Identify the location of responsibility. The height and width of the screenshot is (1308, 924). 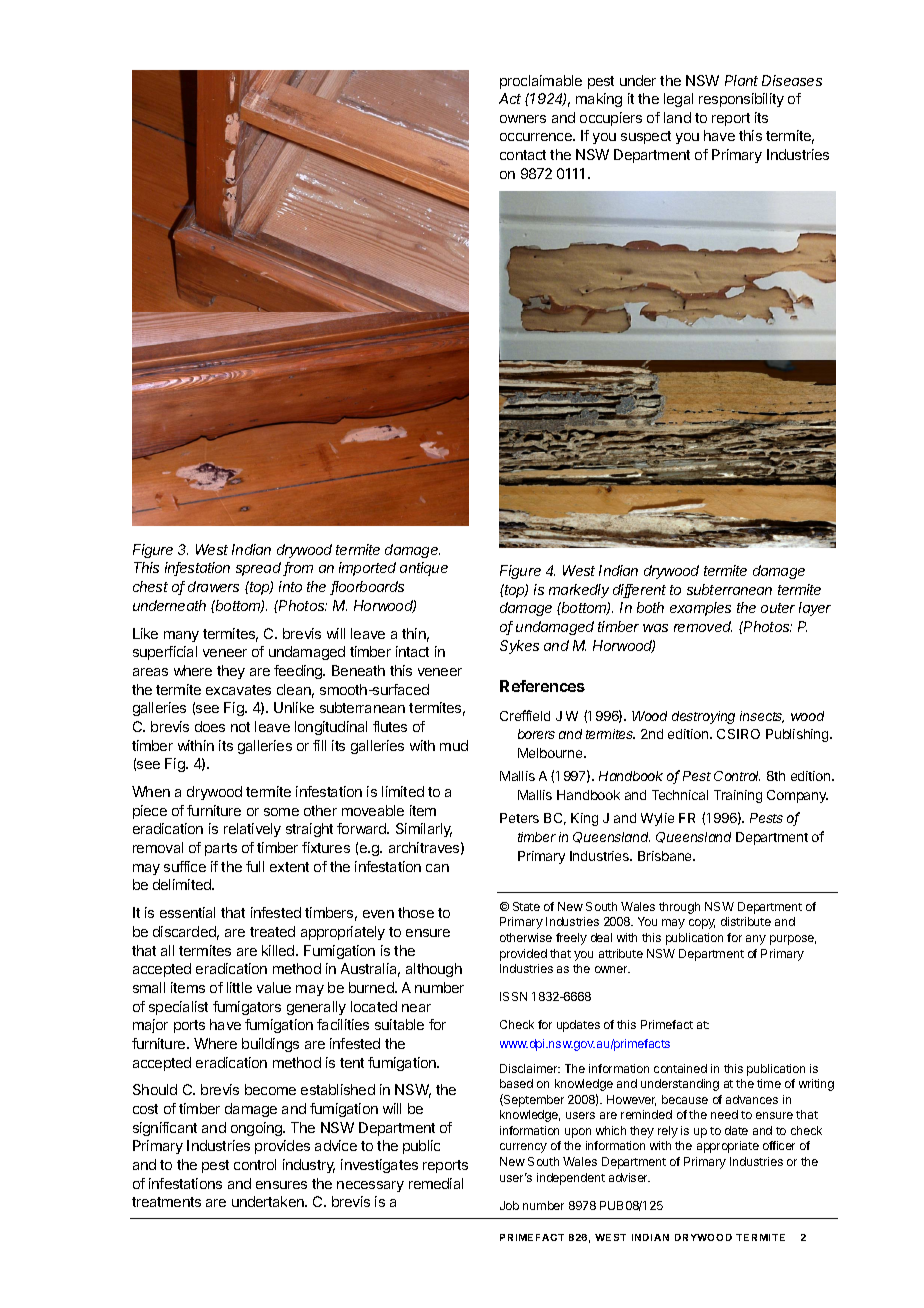
(741, 100).
